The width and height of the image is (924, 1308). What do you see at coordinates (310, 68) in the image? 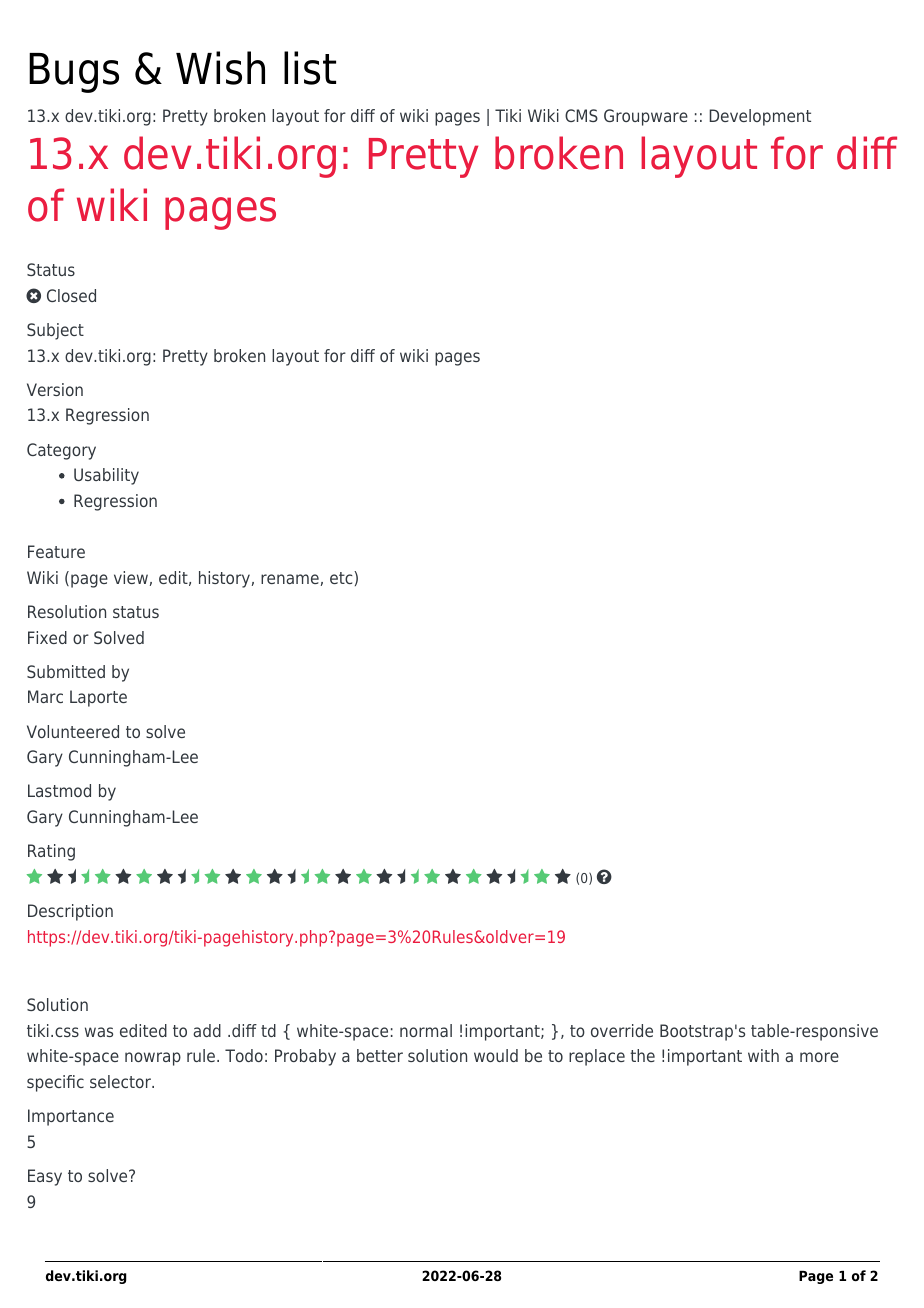
I see `list` at bounding box center [310, 68].
